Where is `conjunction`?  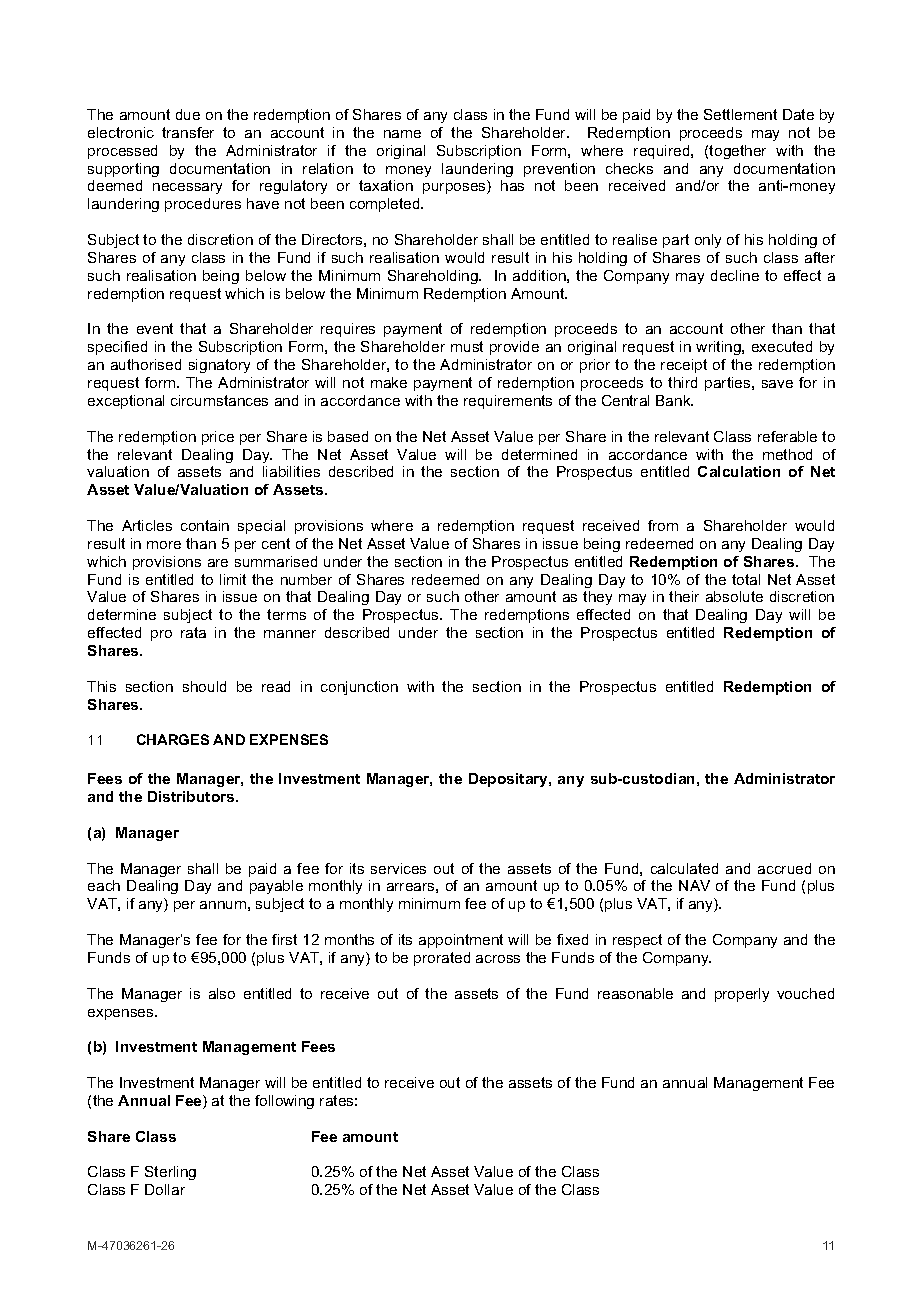 conjunction is located at coordinates (359, 688).
